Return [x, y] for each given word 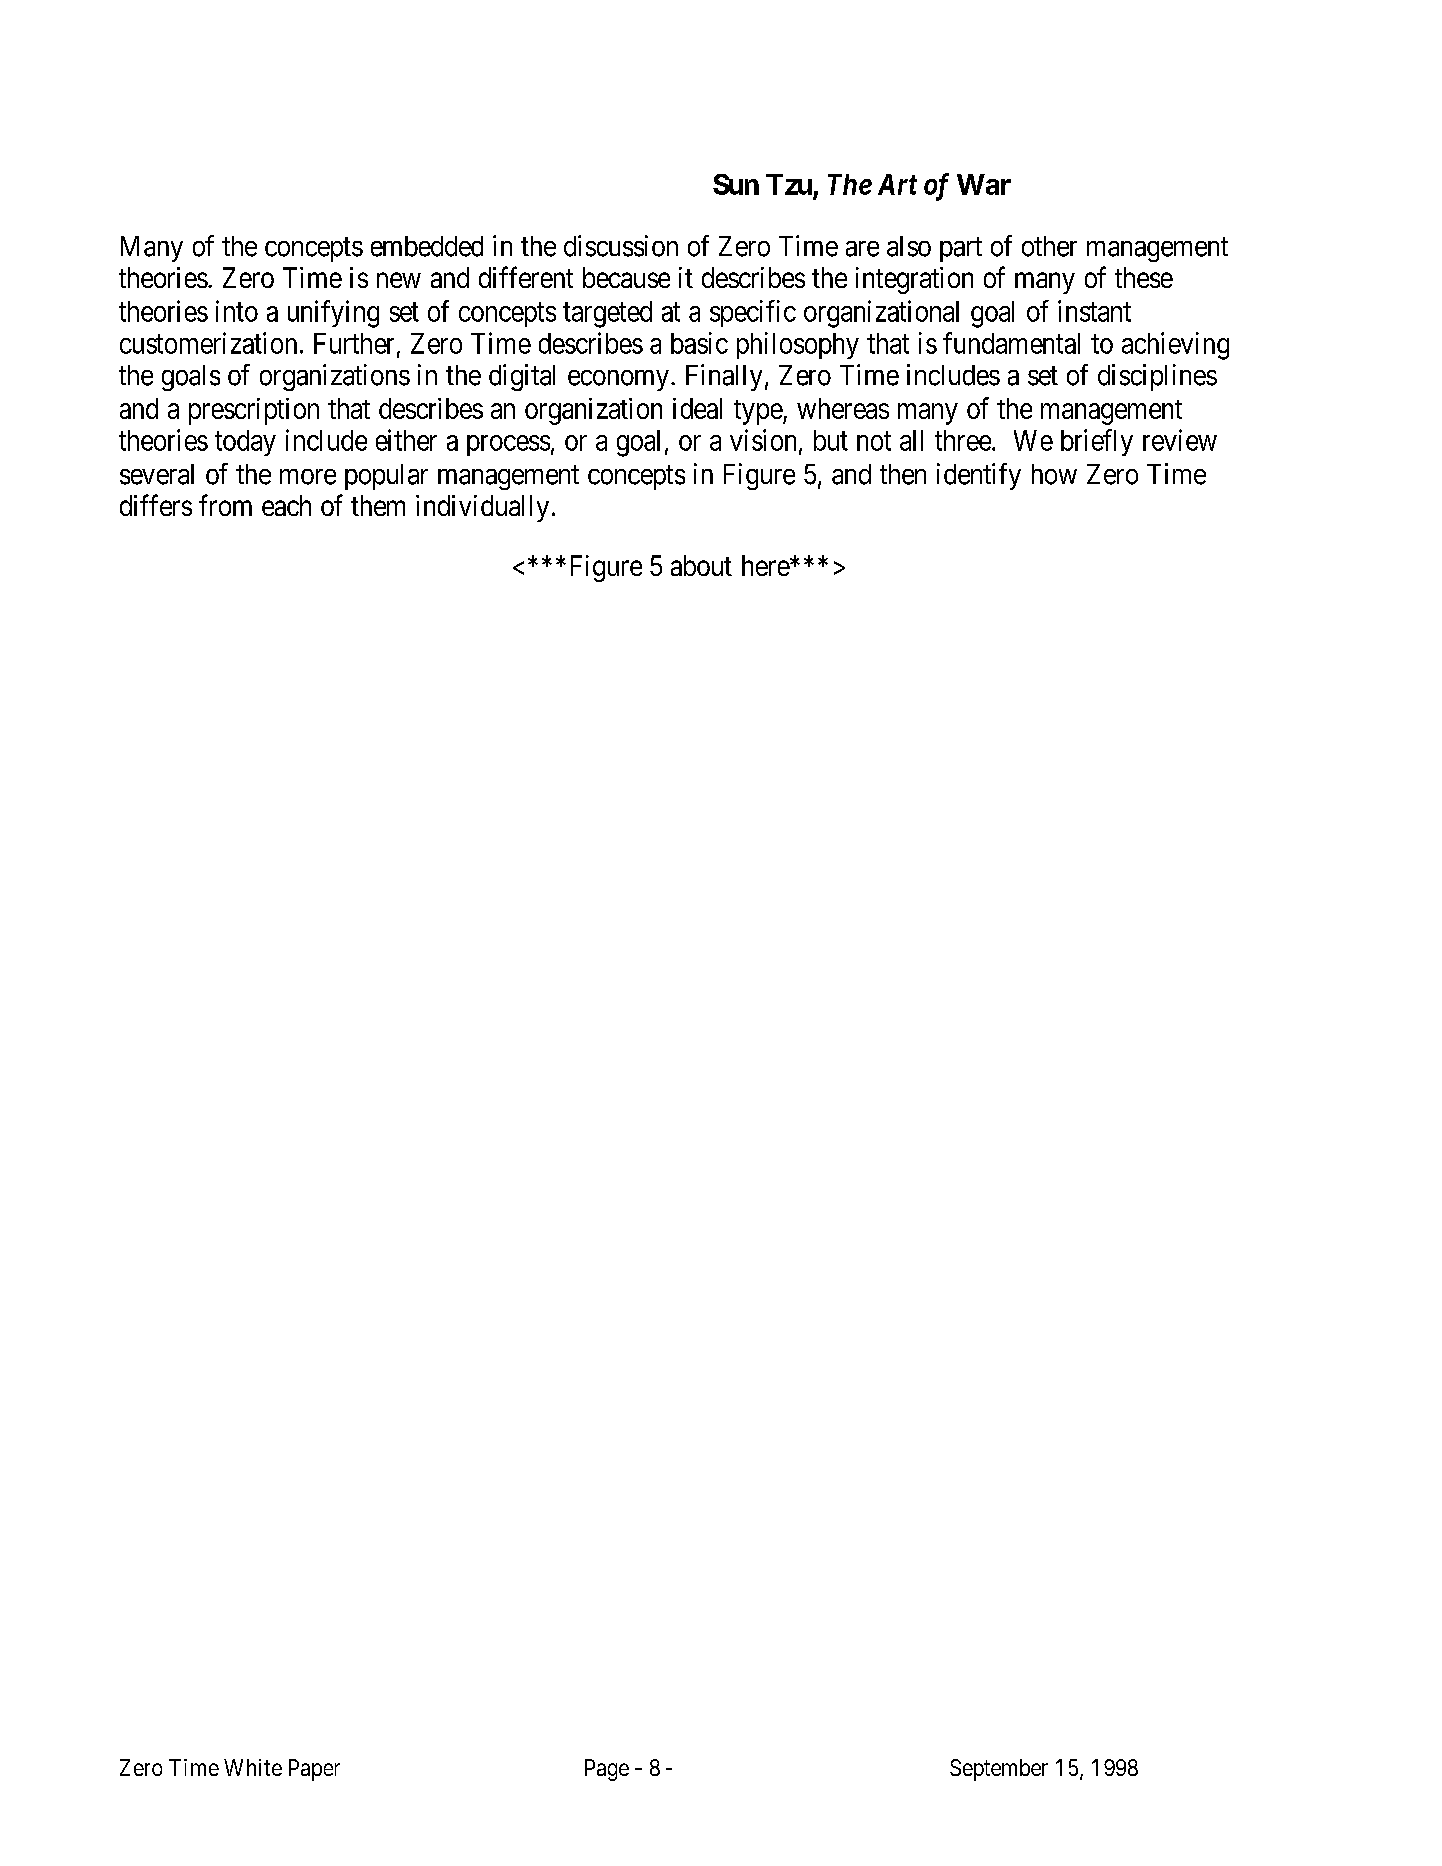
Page [607, 1770]
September [999, 1770]
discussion [621, 246]
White [253, 1767]
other [1049, 246]
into [237, 311]
